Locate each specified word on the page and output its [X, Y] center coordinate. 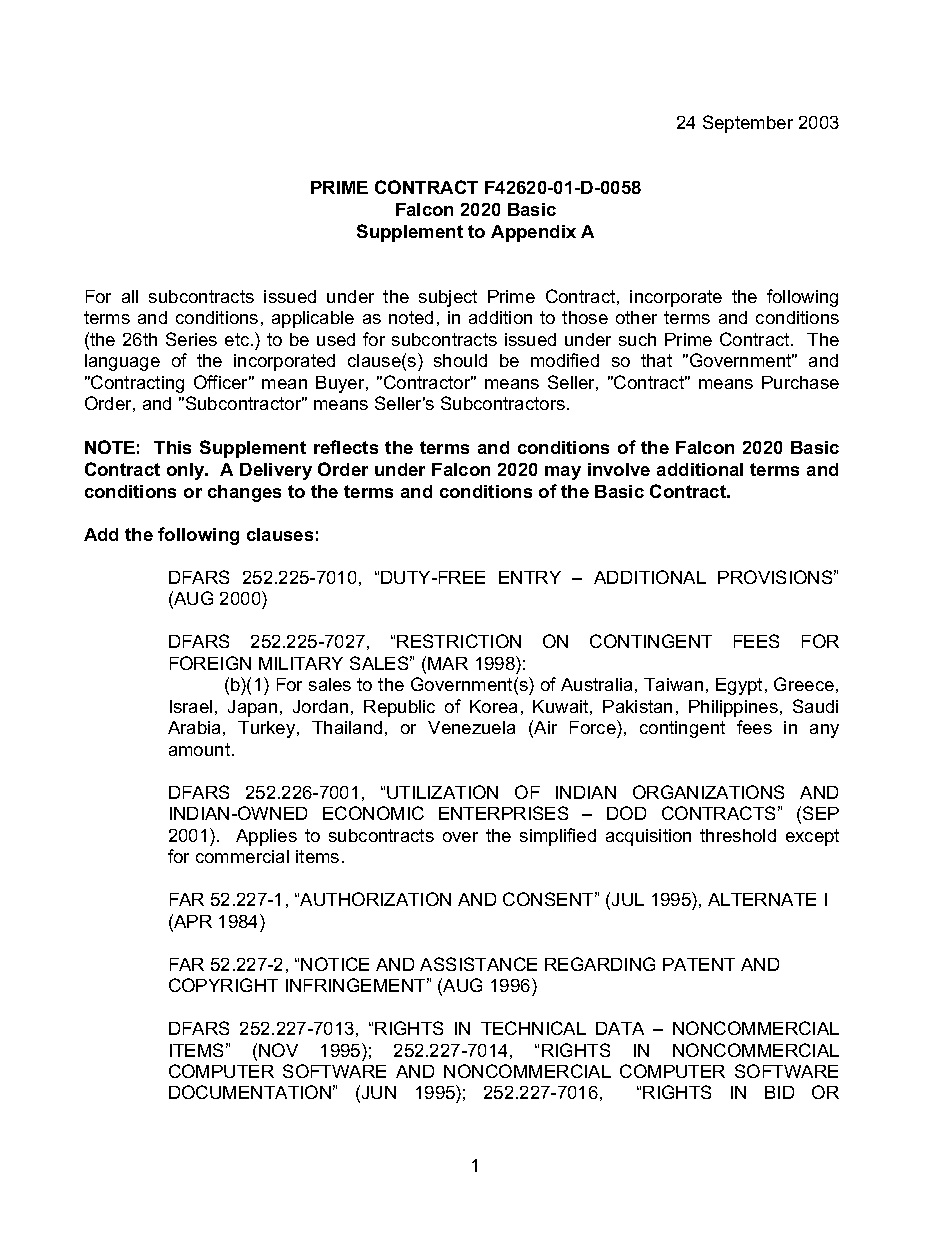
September [748, 124]
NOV [278, 1050]
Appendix [533, 233]
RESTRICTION [459, 641]
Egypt [739, 686]
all [130, 296]
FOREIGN [210, 663]
